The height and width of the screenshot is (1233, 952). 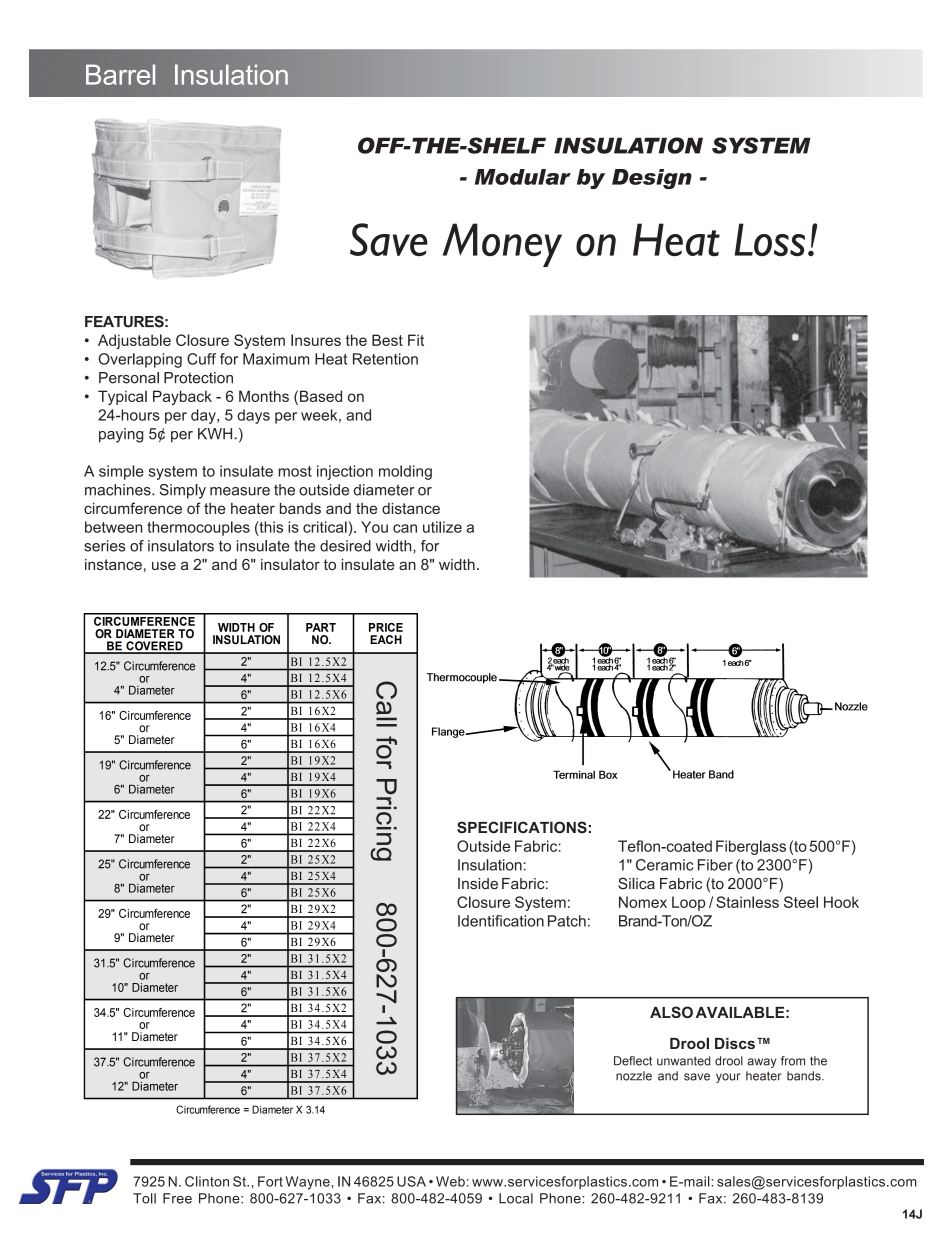 What do you see at coordinates (728, 1078) in the screenshot?
I see `your` at bounding box center [728, 1078].
